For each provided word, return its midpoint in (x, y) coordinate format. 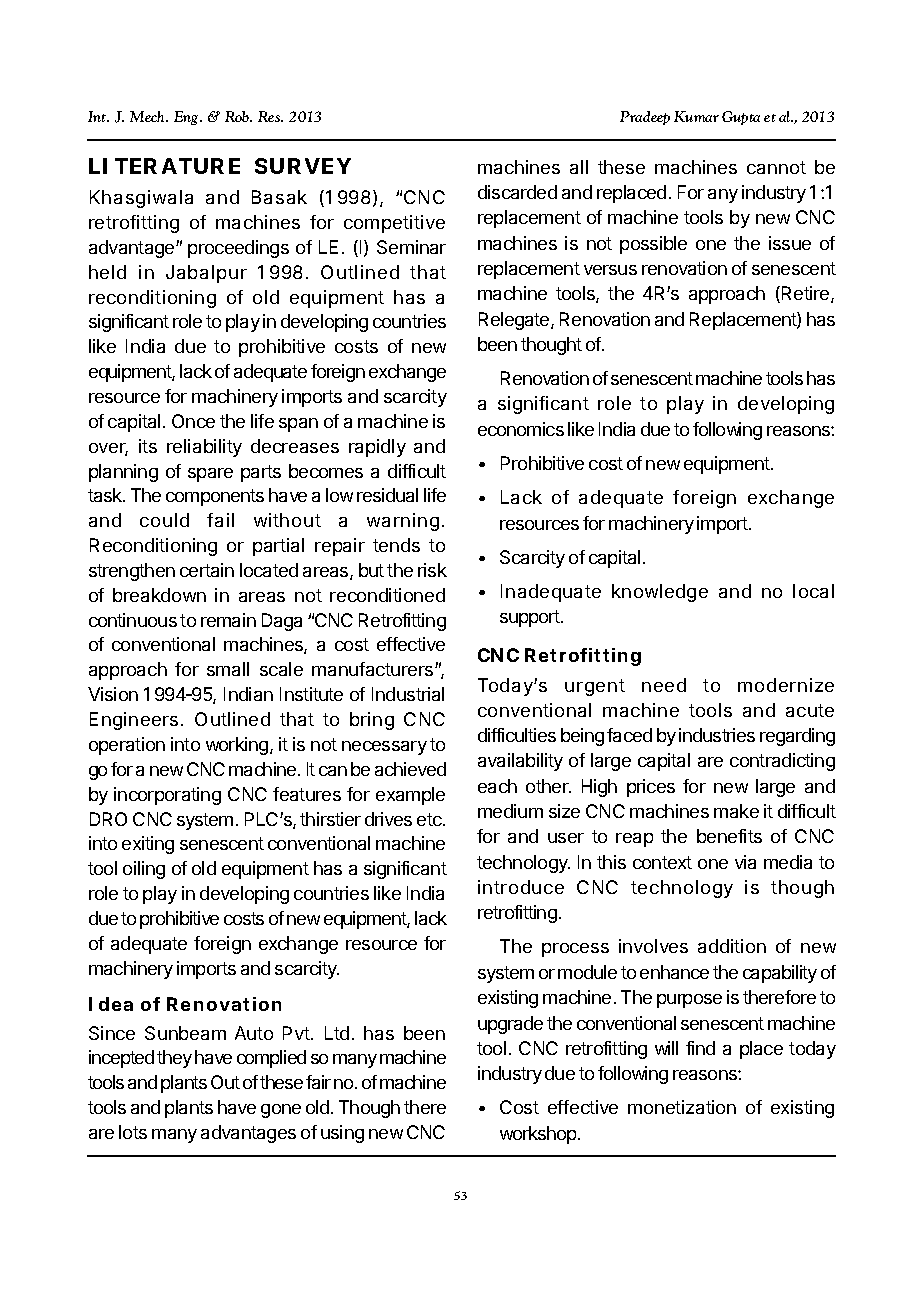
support (531, 618)
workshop (539, 1135)
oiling (144, 870)
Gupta (741, 118)
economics (521, 429)
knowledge (660, 593)
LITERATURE (164, 166)
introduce (521, 887)
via (745, 862)
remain (228, 620)
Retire (805, 294)
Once (193, 421)
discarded (517, 192)
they (174, 1059)
